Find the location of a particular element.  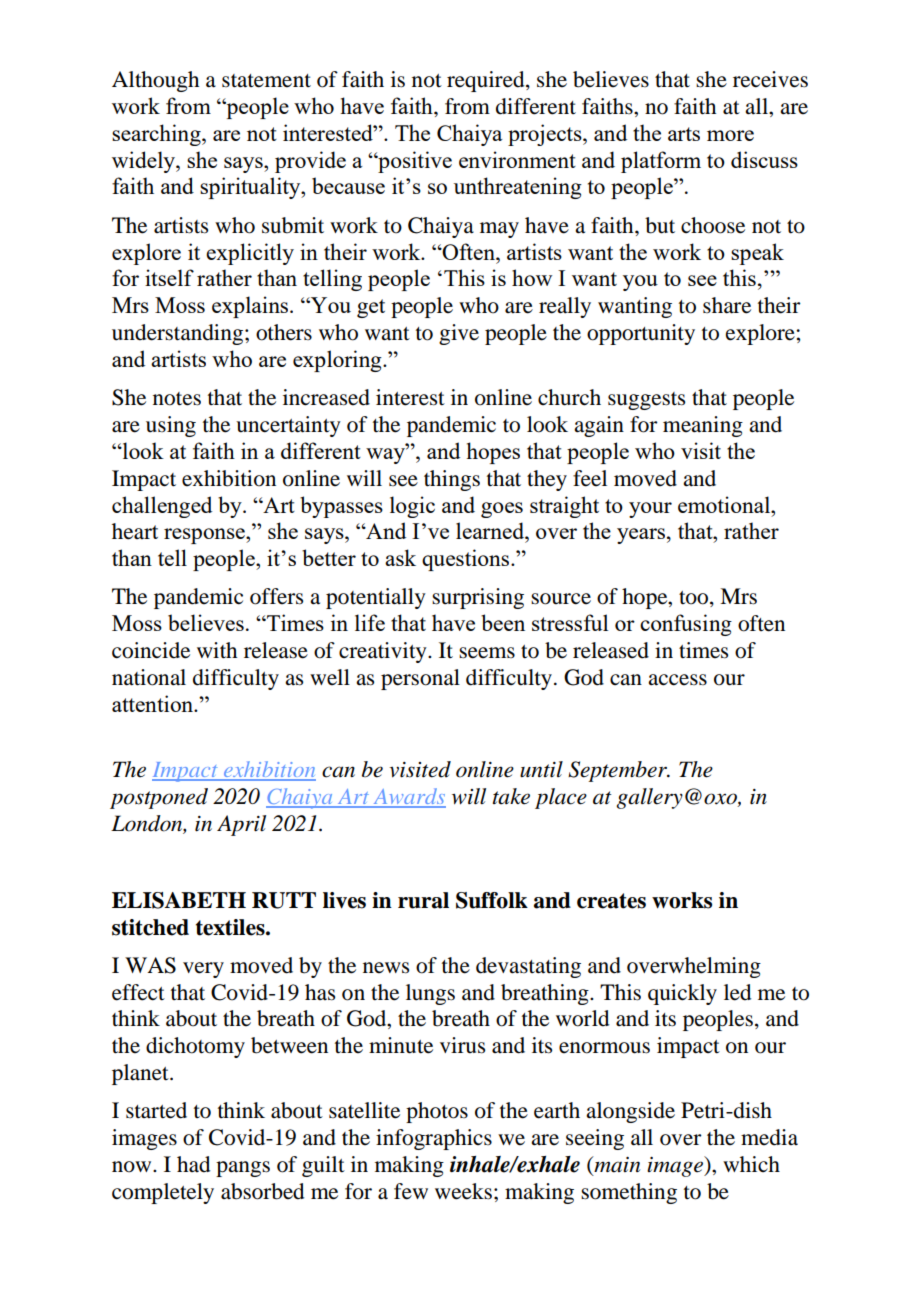

had is located at coordinates (193, 1164).
